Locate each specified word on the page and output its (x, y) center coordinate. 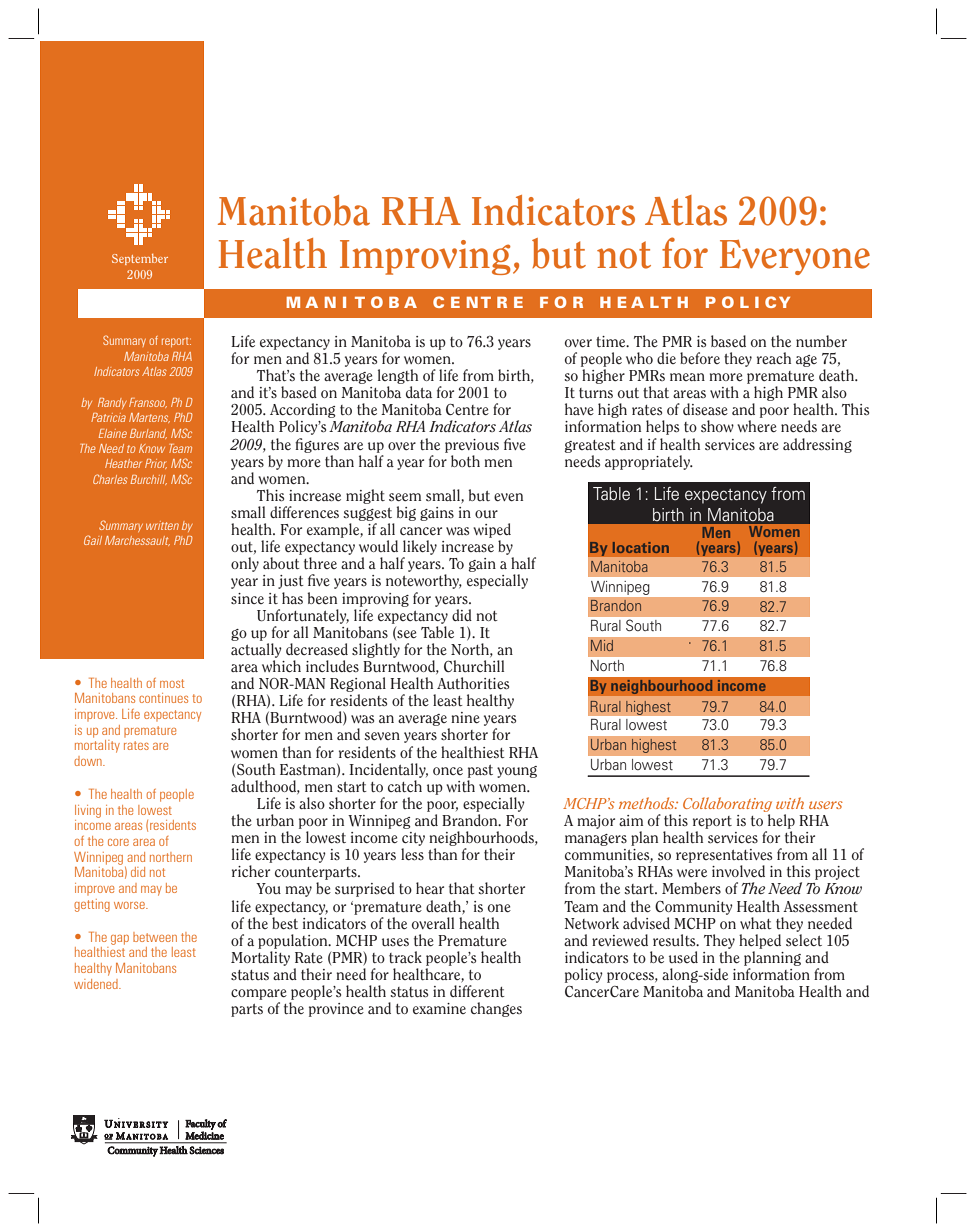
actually (256, 650)
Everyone (795, 257)
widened (97, 984)
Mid (602, 645)
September (140, 259)
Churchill (474, 666)
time (612, 341)
